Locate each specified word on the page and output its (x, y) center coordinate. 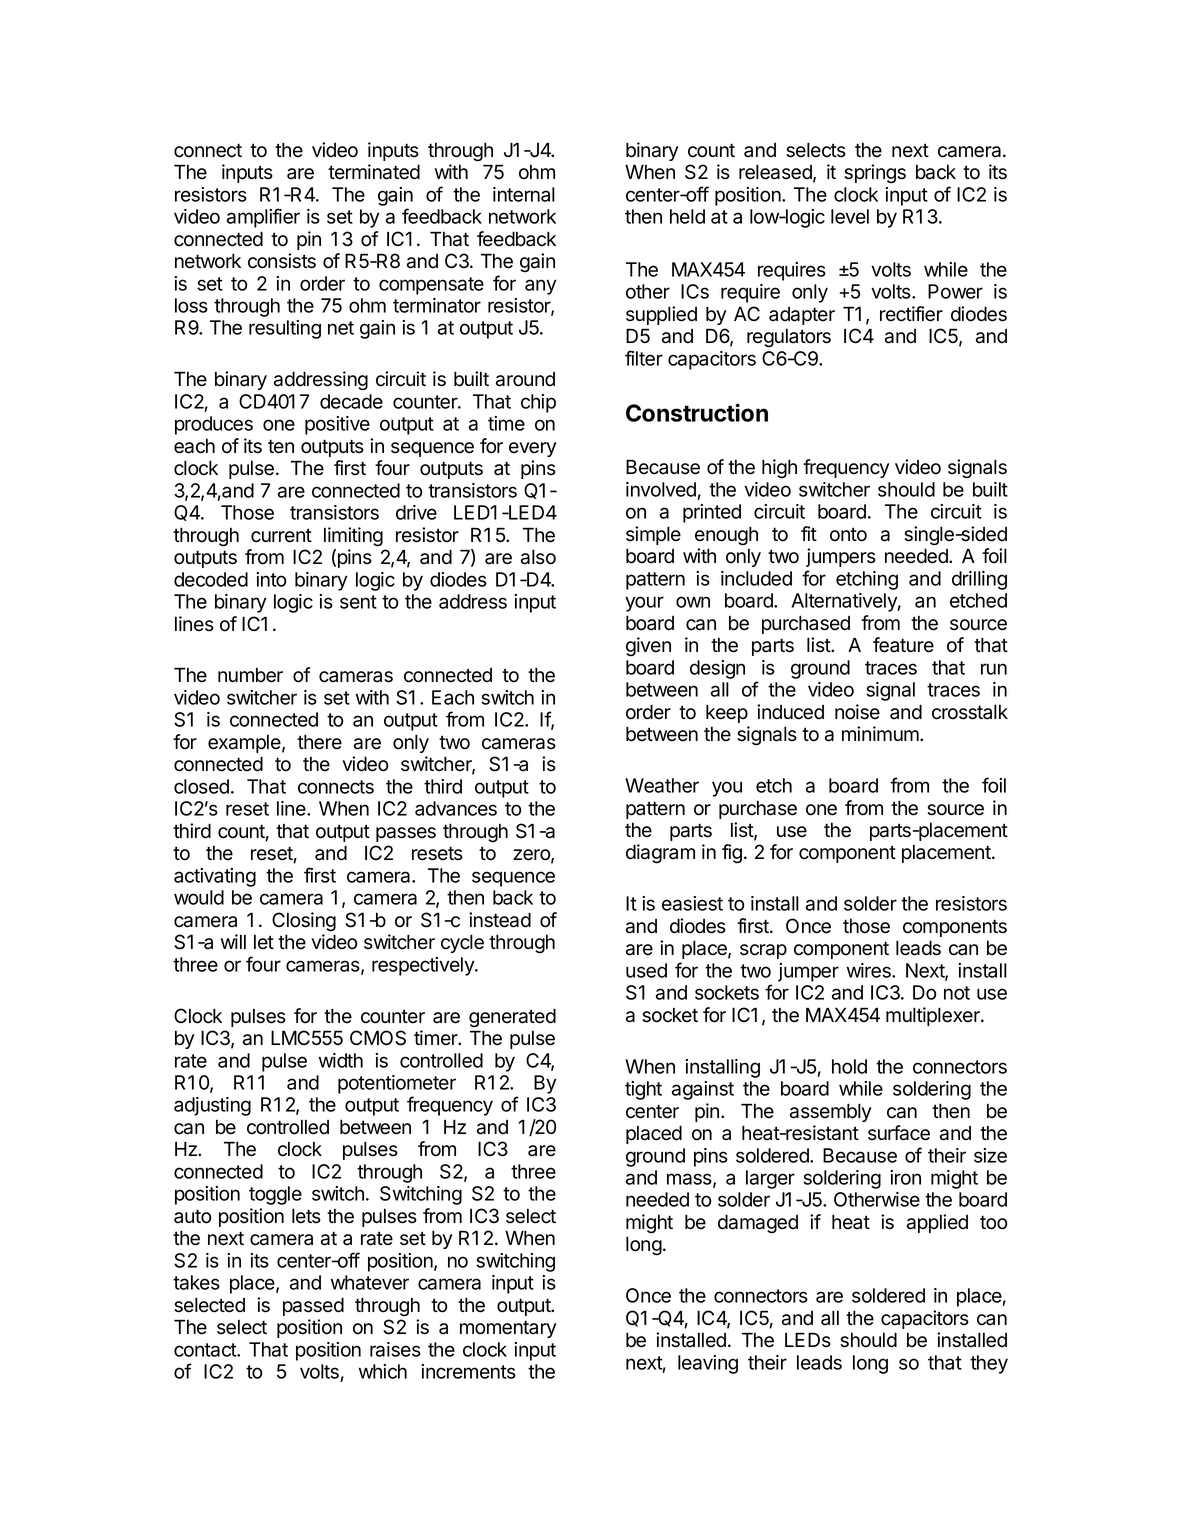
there (319, 742)
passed (313, 1306)
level (850, 216)
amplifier (263, 218)
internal (524, 194)
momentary (508, 1329)
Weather (662, 785)
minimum (881, 733)
